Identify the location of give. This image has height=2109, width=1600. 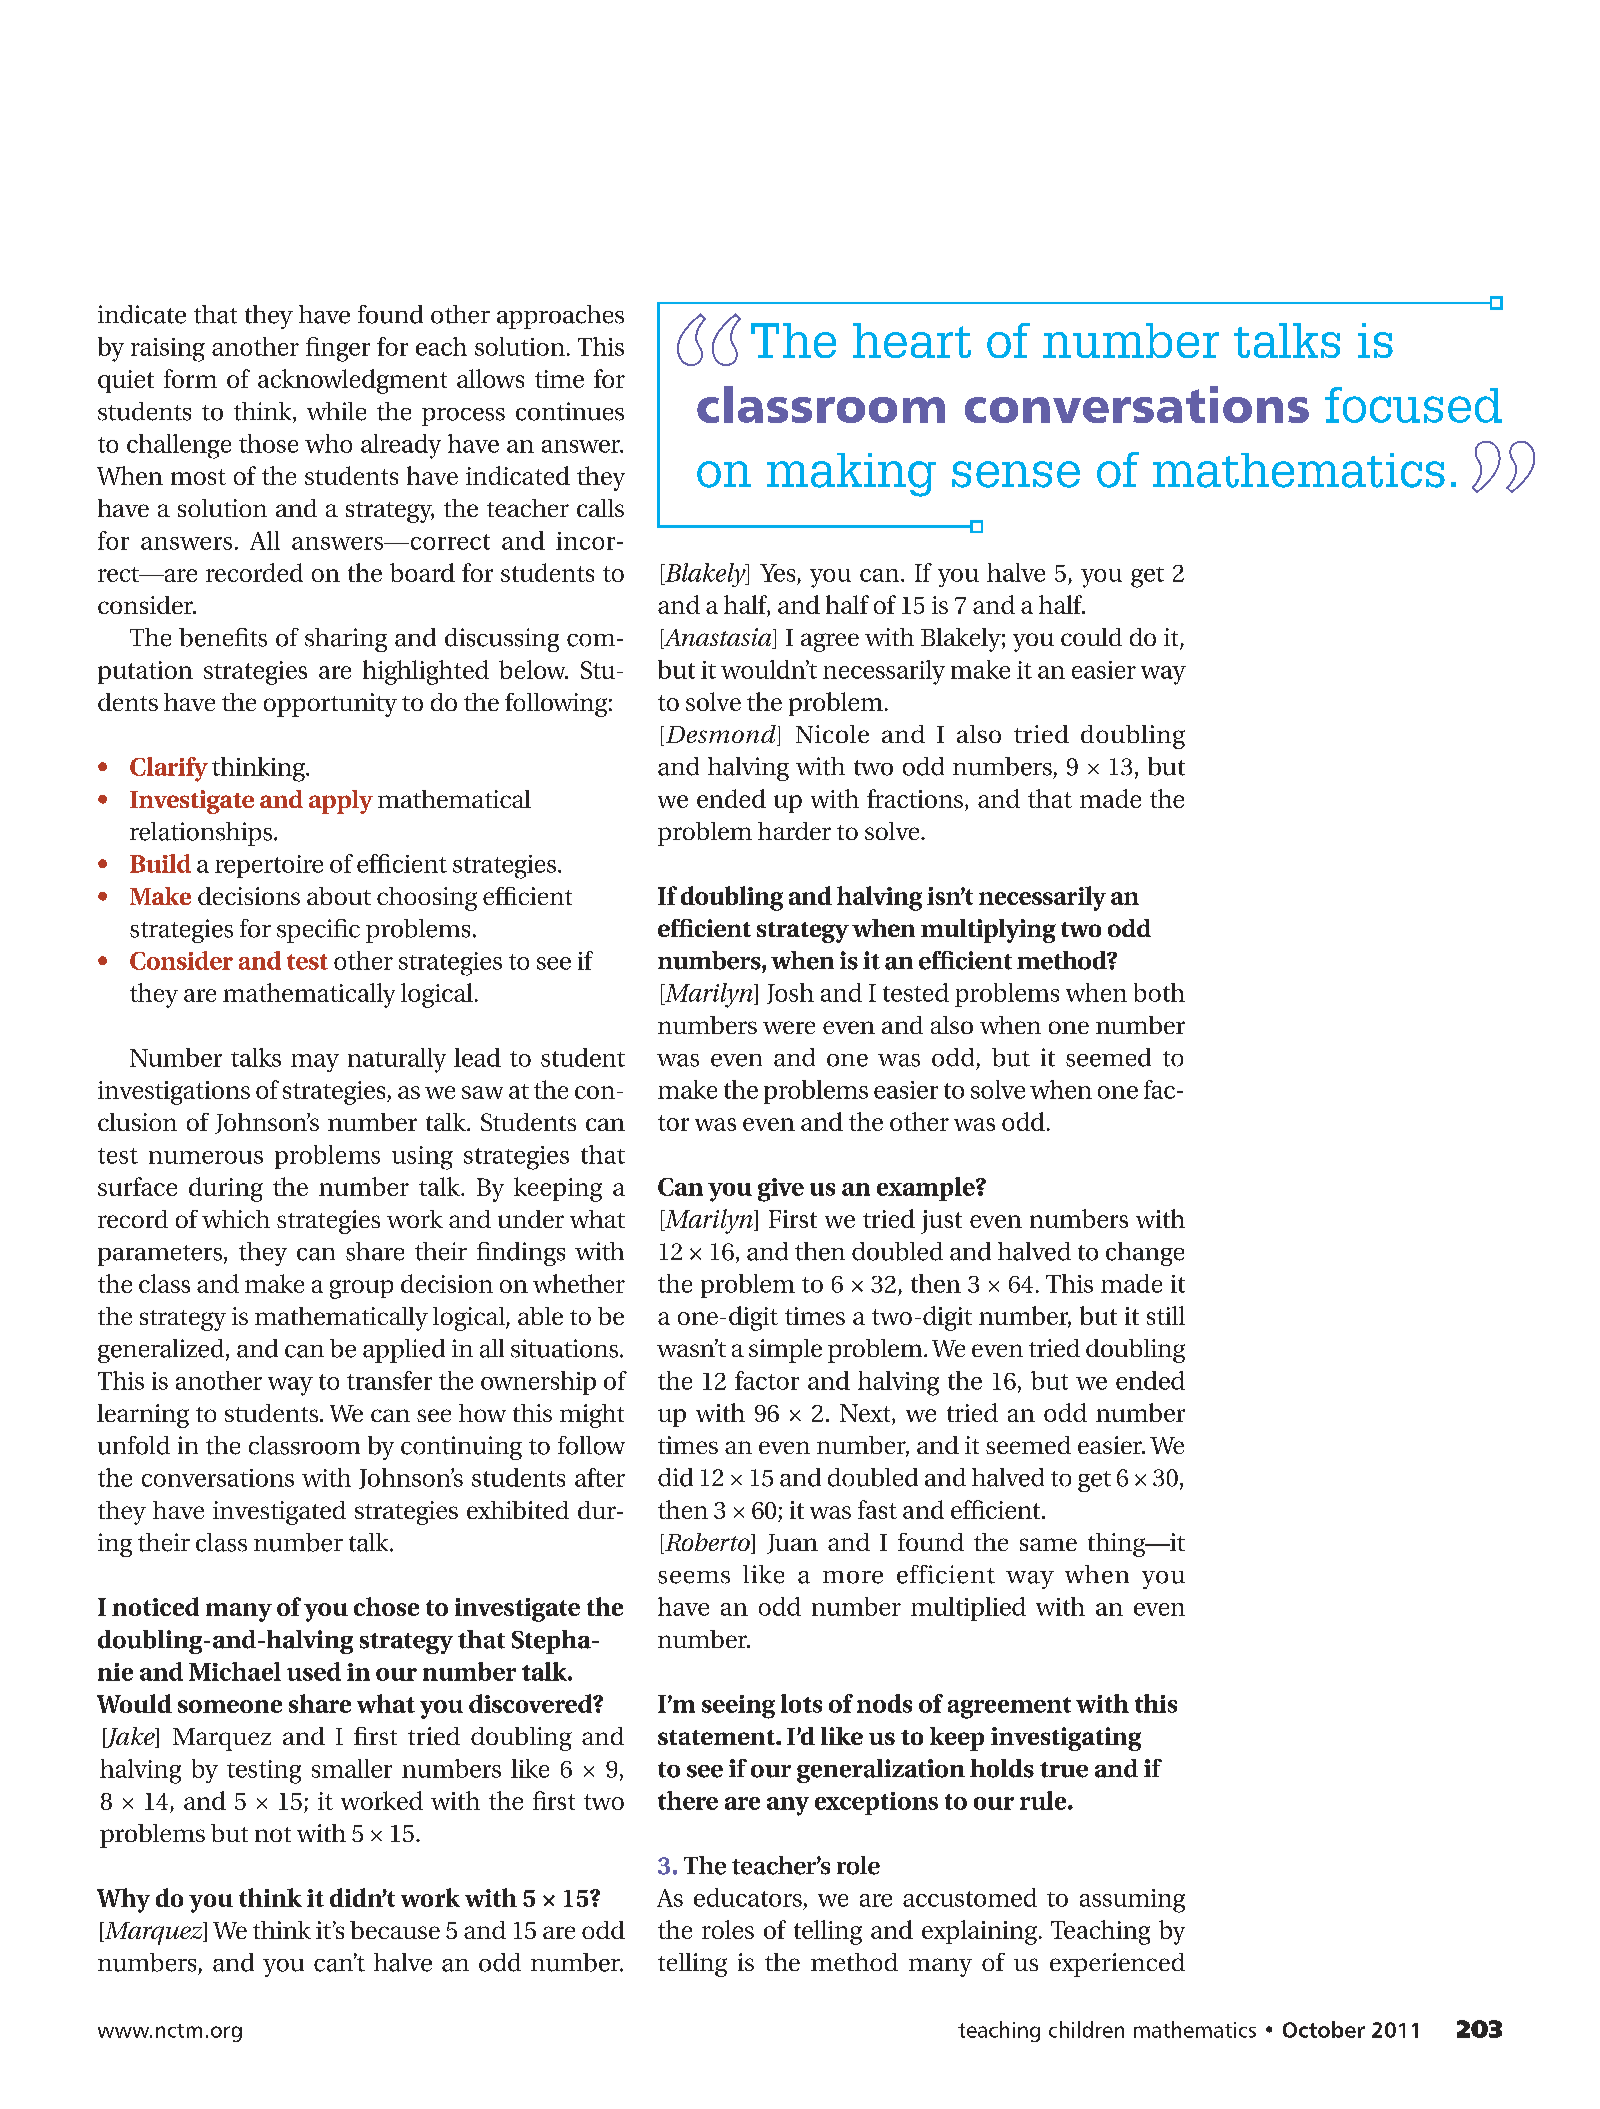
(781, 1190).
